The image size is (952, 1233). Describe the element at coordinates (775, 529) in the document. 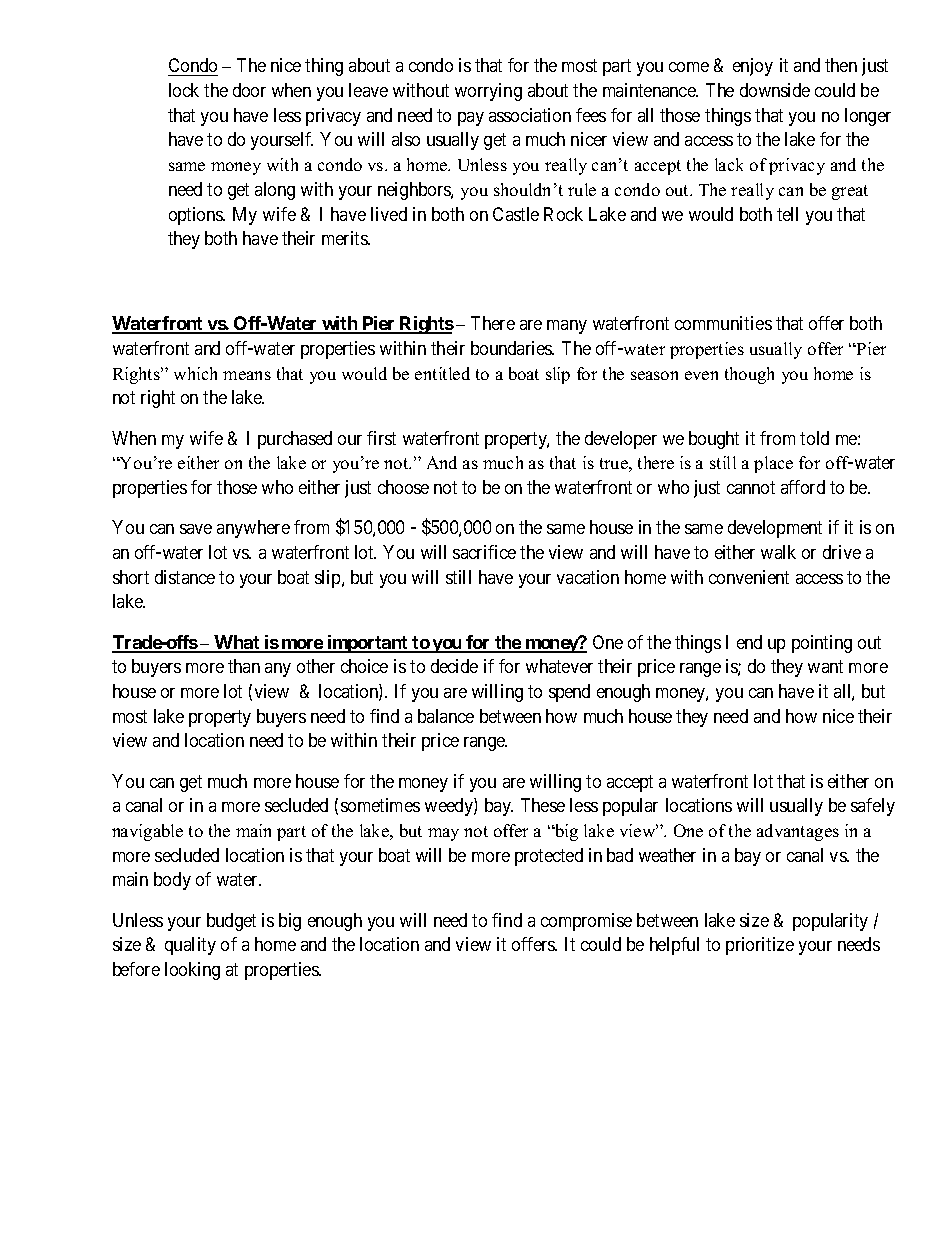

I see `development` at that location.
